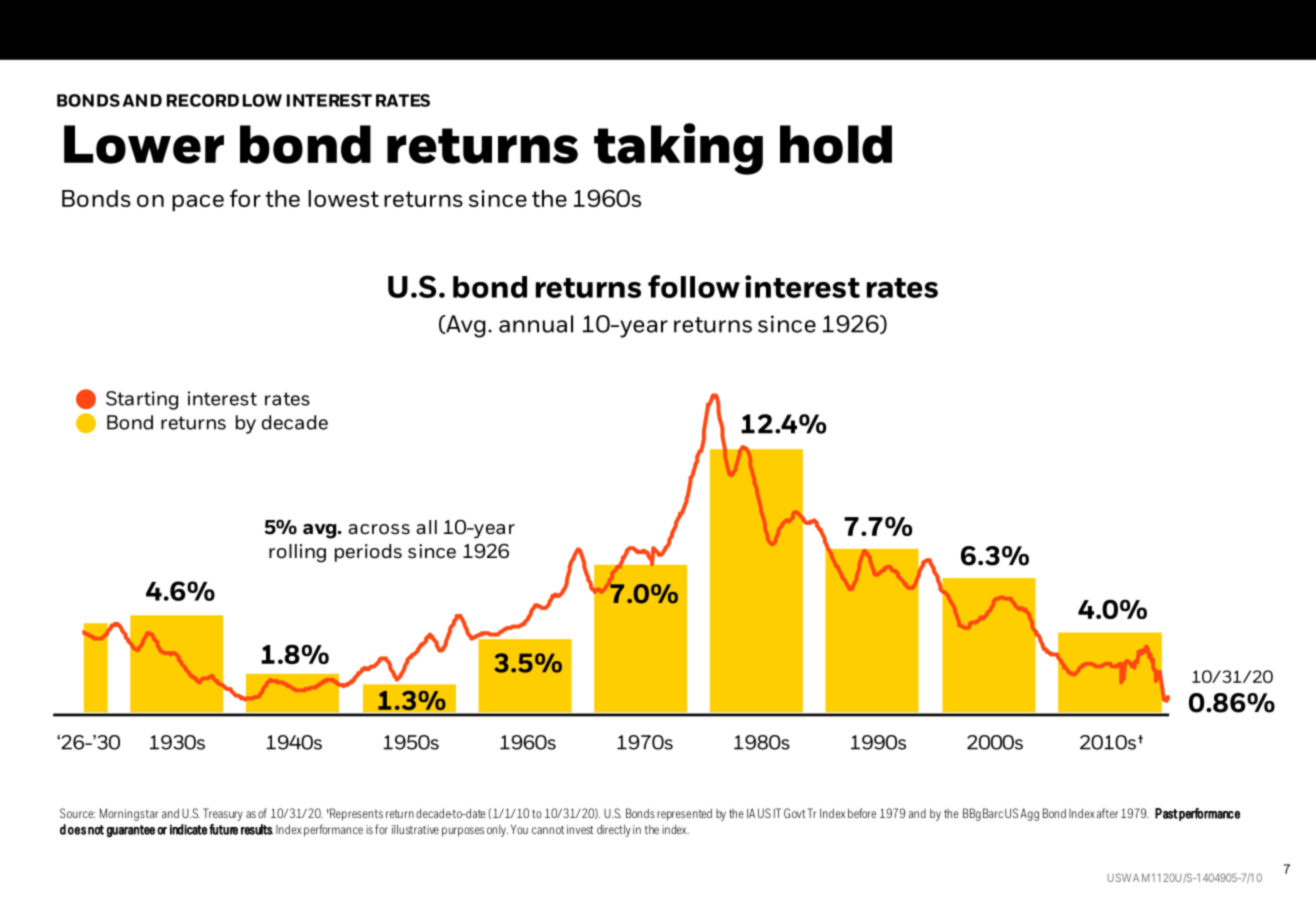 This screenshot has width=1316, height=897. What do you see at coordinates (426, 527) in the screenshot?
I see `all` at bounding box center [426, 527].
